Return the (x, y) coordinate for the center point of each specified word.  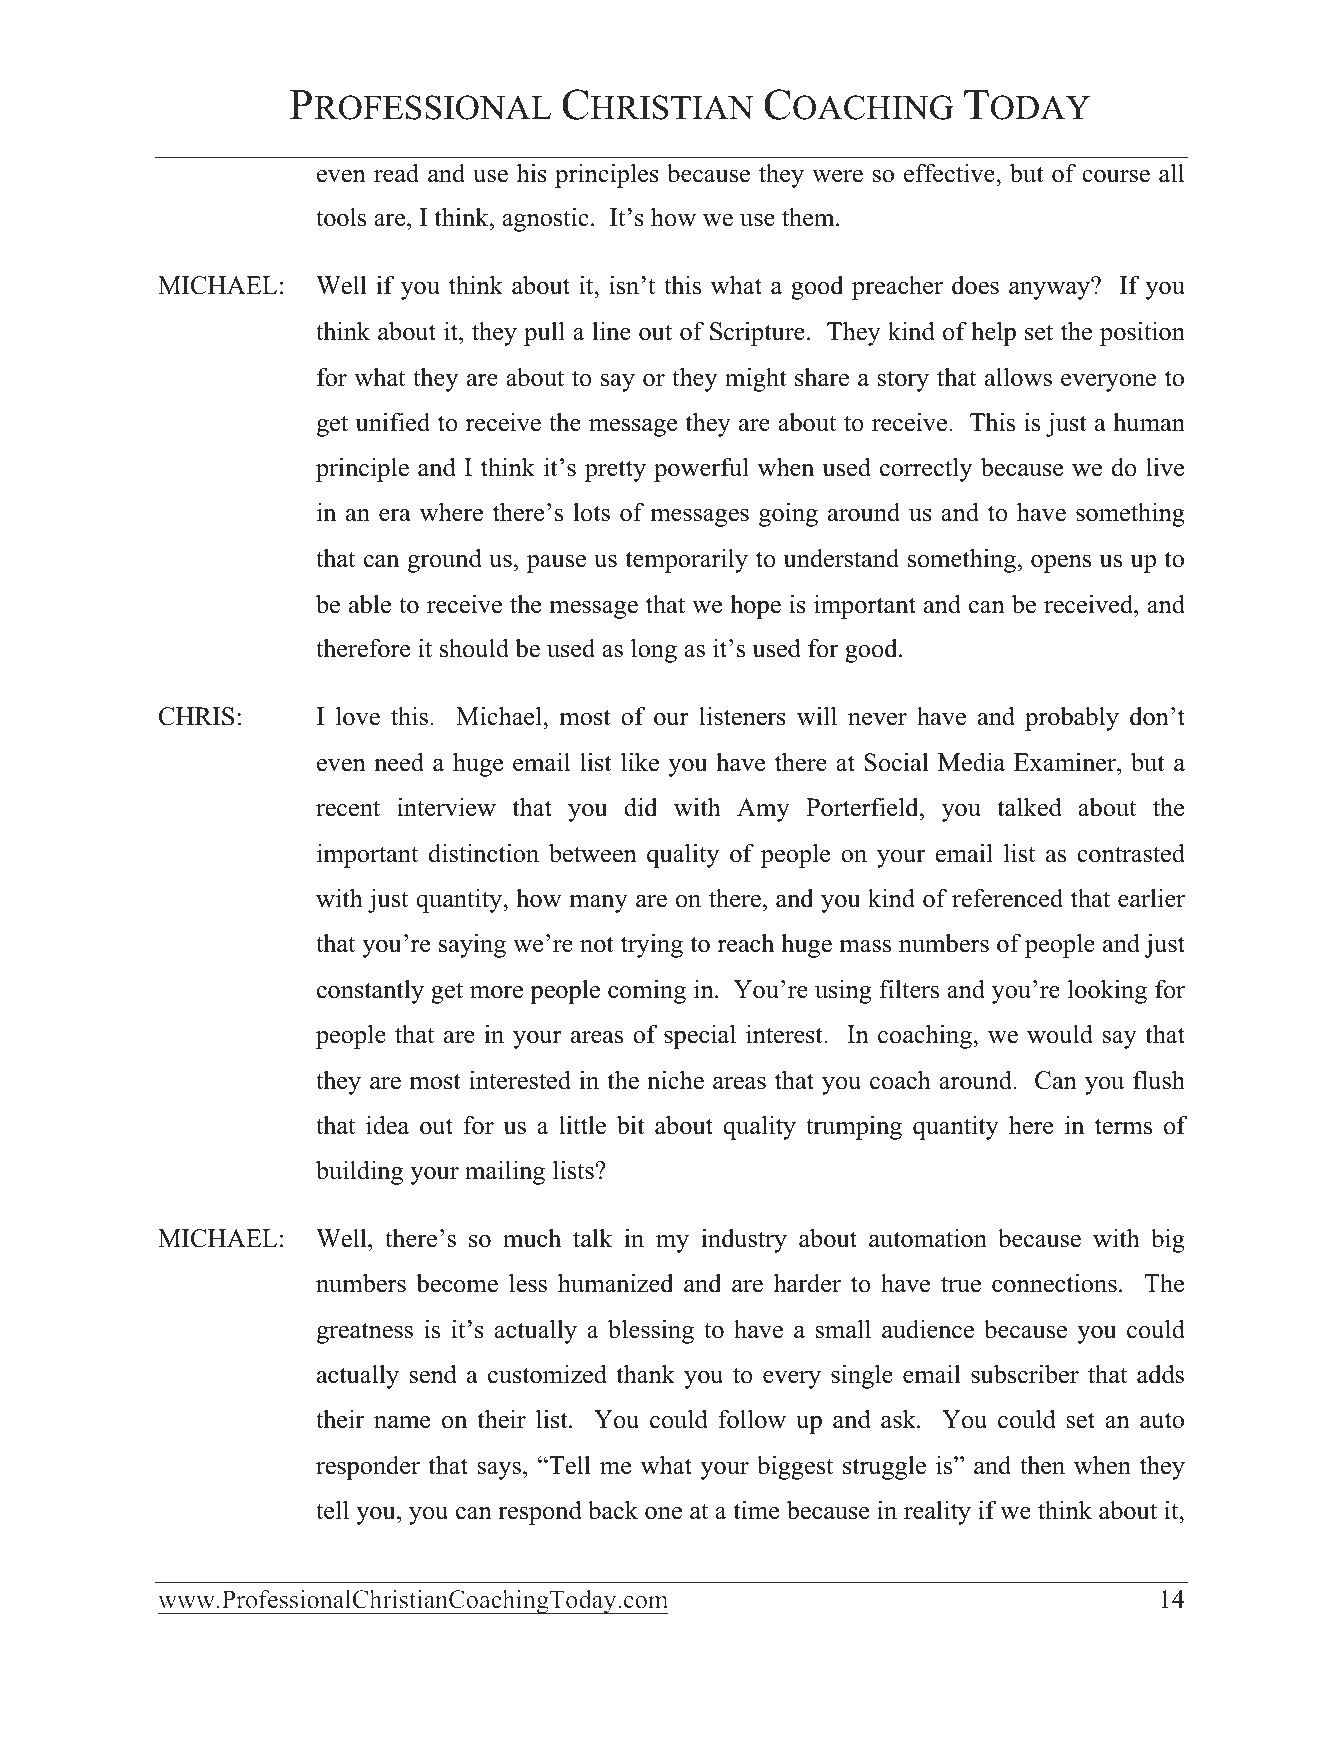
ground (445, 560)
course (1116, 176)
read (396, 173)
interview (446, 807)
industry (744, 1240)
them (809, 217)
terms (1123, 1126)
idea (387, 1125)
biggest (795, 1467)
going (788, 514)
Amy (763, 810)
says (499, 1471)
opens (1061, 564)
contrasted (1131, 853)
